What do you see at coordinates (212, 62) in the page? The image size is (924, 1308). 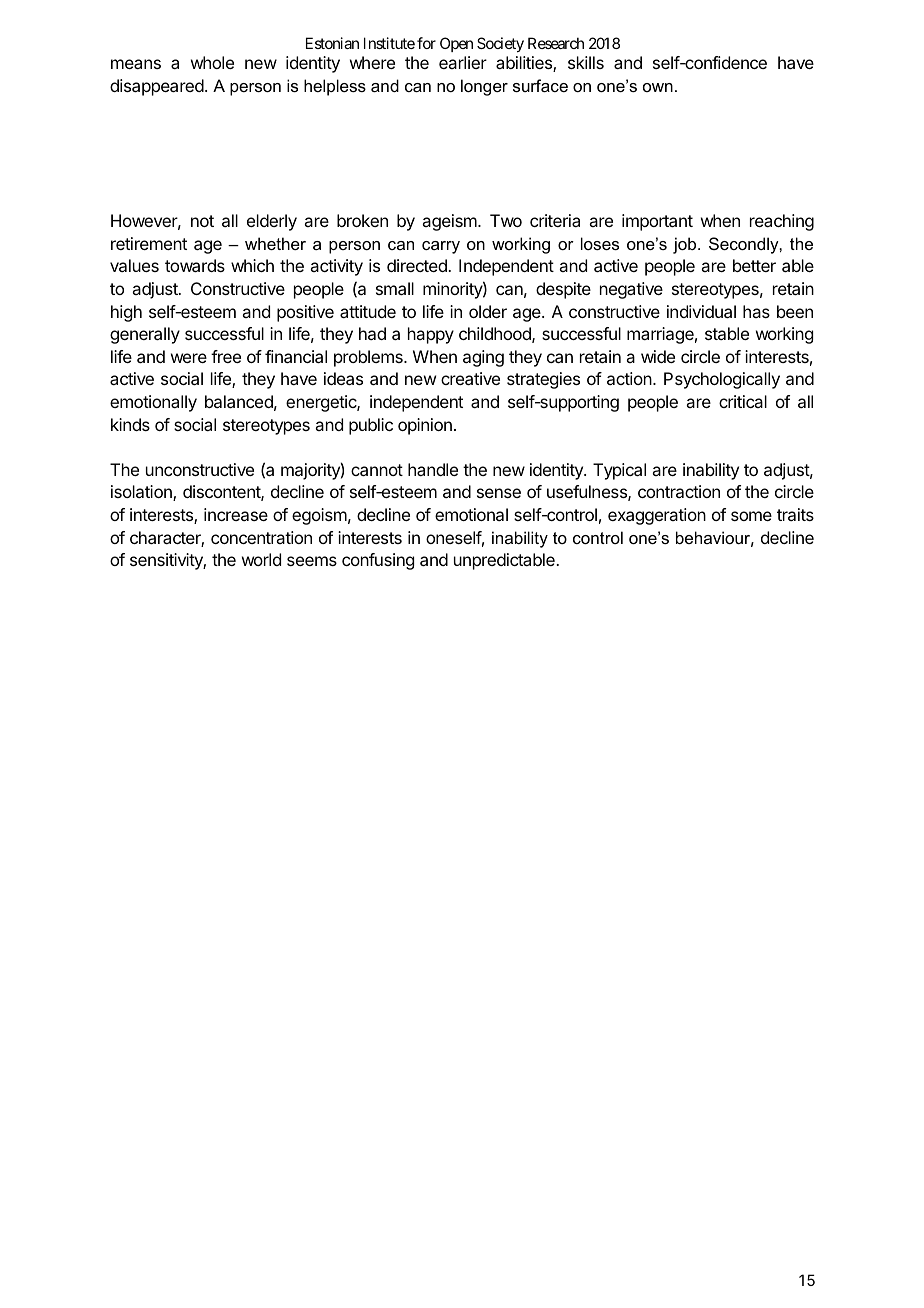 I see `whole` at bounding box center [212, 62].
